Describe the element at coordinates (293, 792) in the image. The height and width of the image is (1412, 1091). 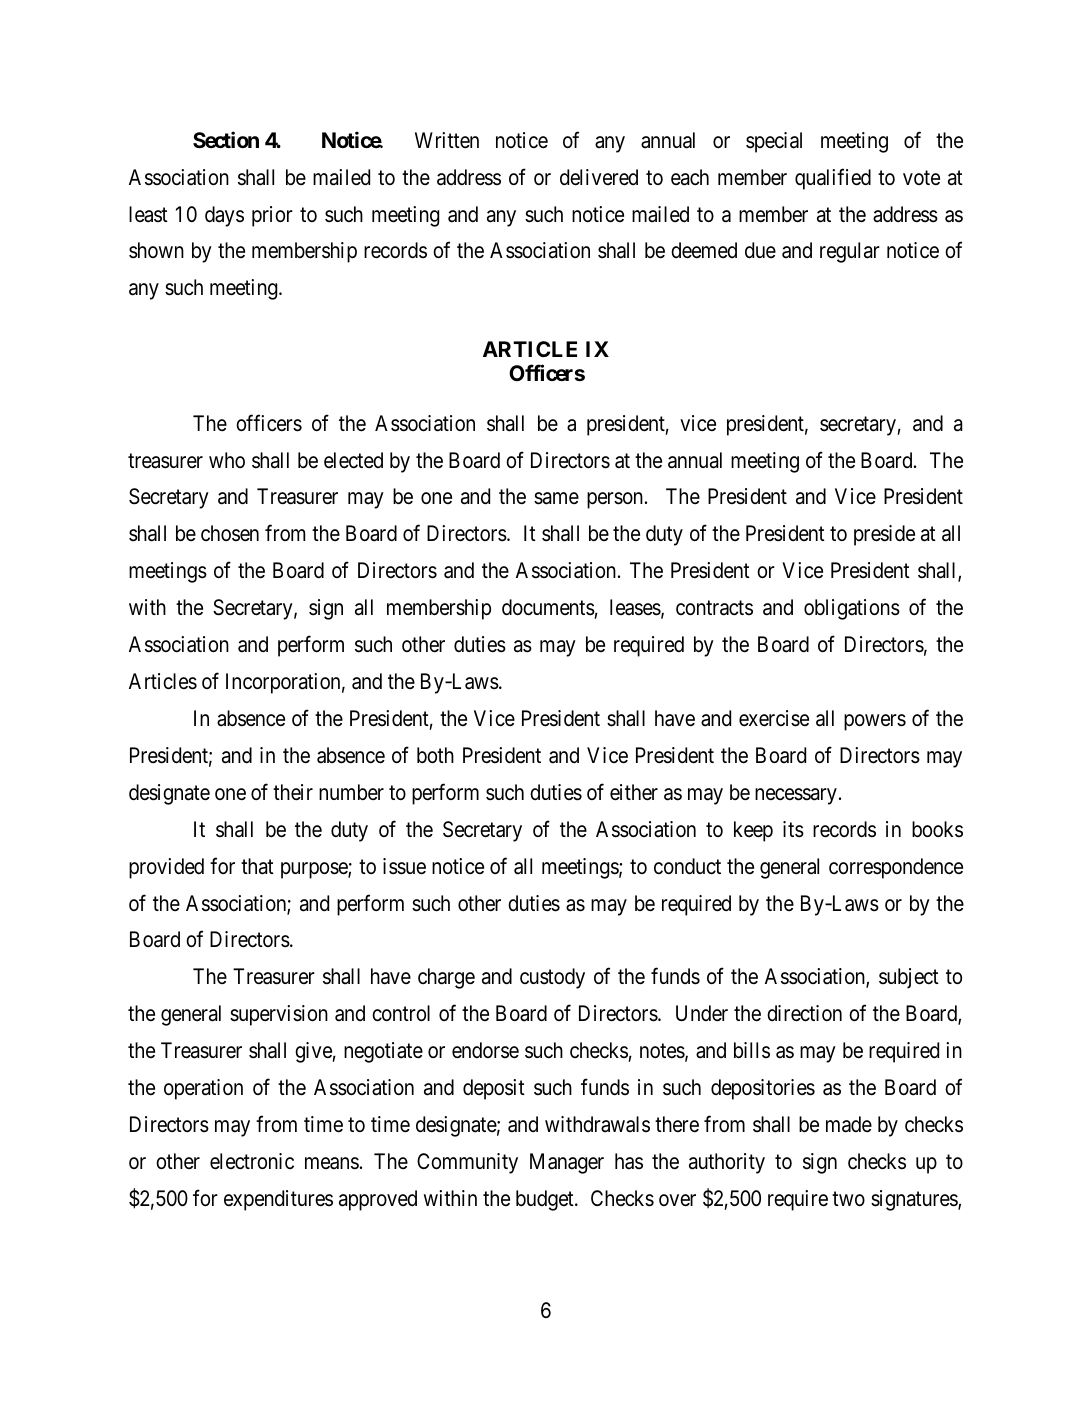
I see `their` at that location.
